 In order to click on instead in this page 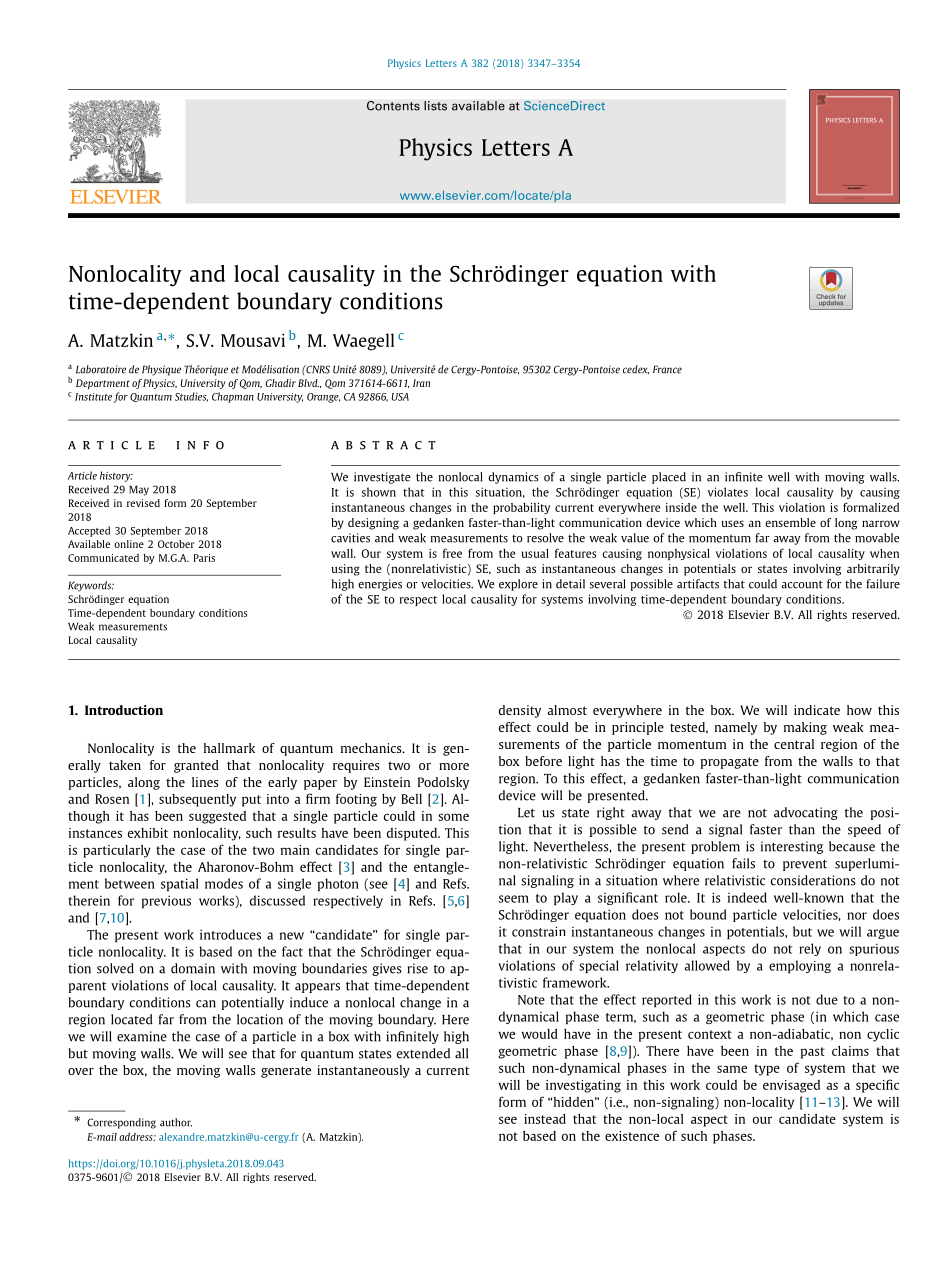, I will do `click(545, 1119)`.
